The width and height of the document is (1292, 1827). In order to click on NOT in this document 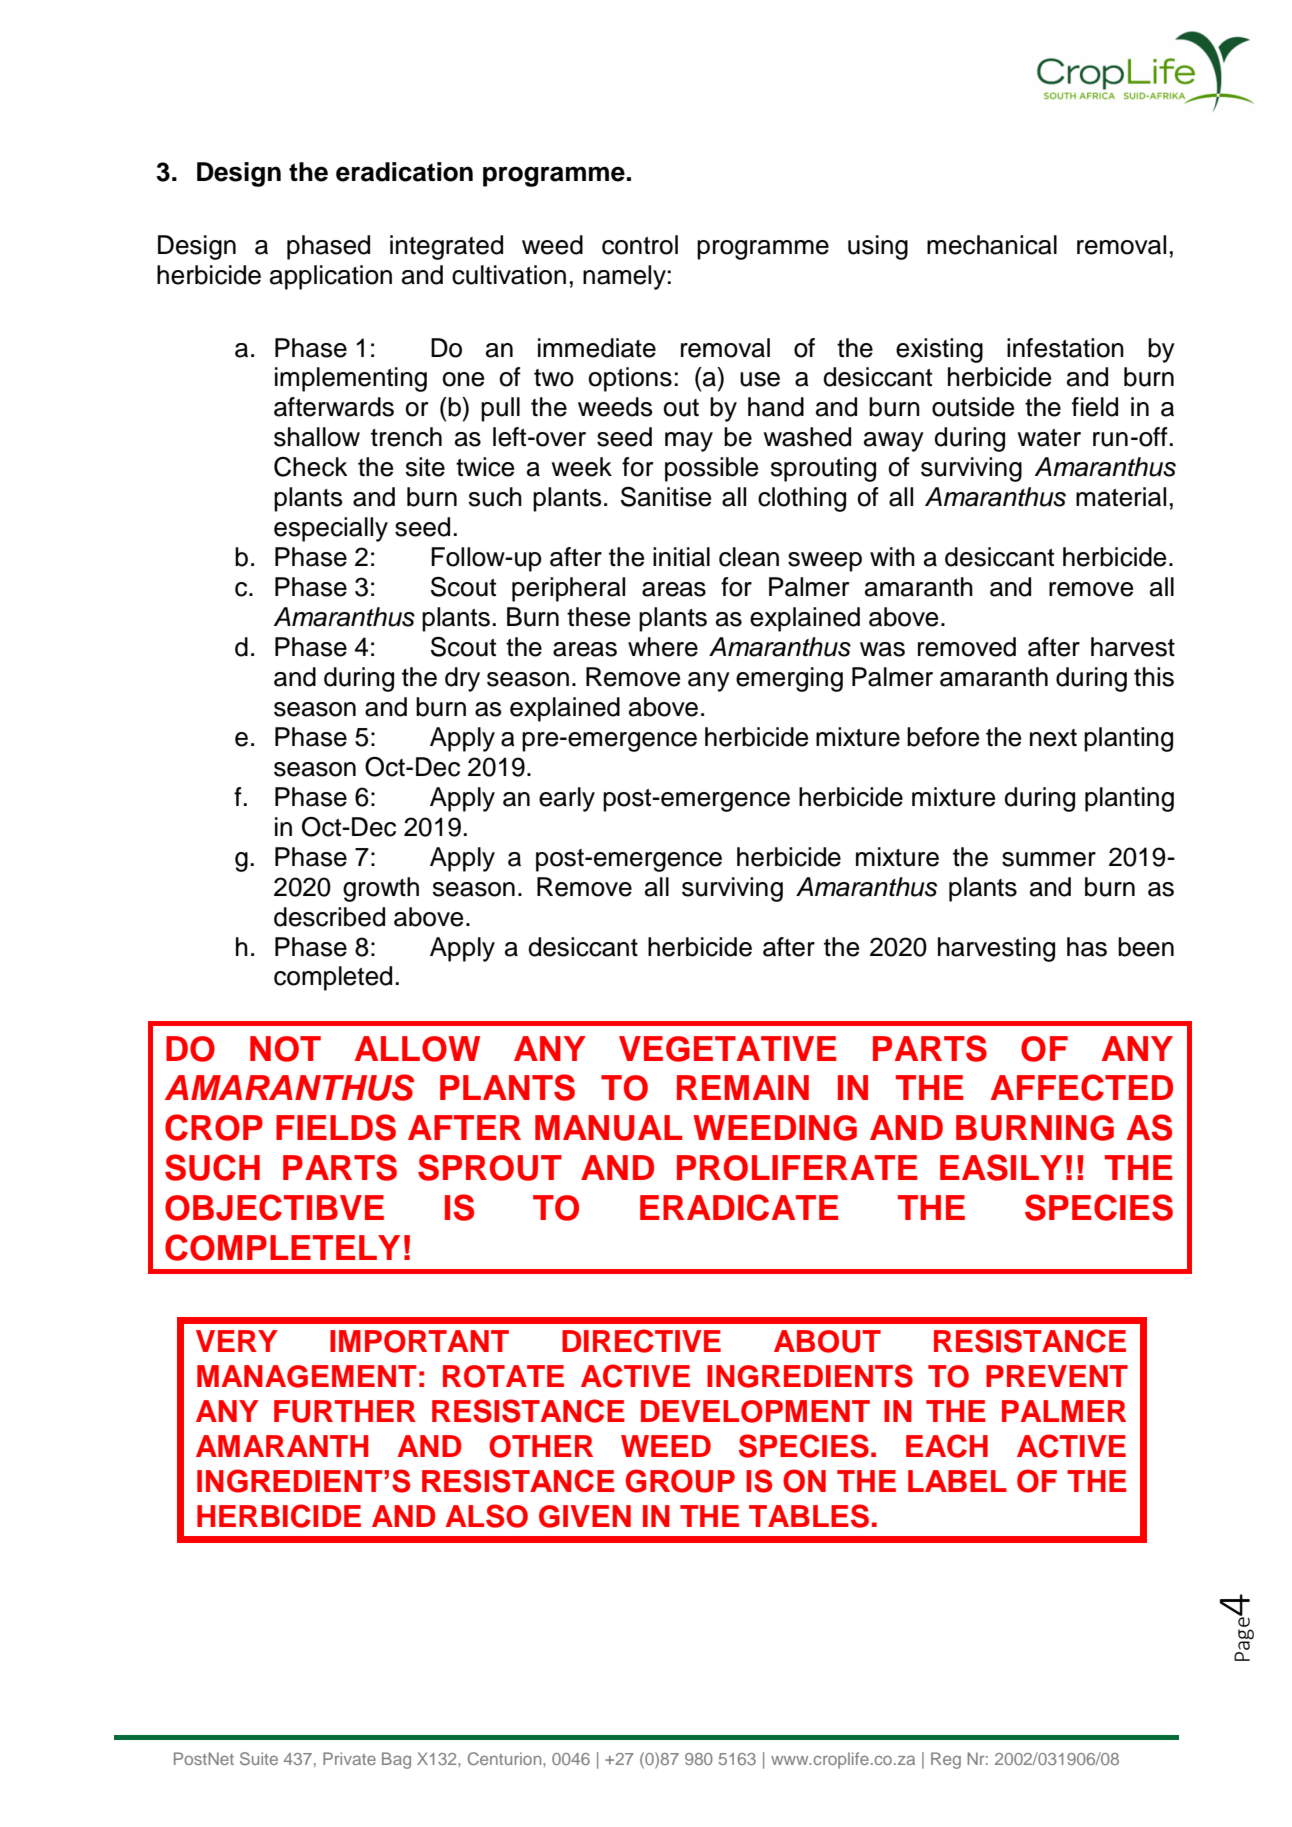, I will do `click(285, 1049)`.
